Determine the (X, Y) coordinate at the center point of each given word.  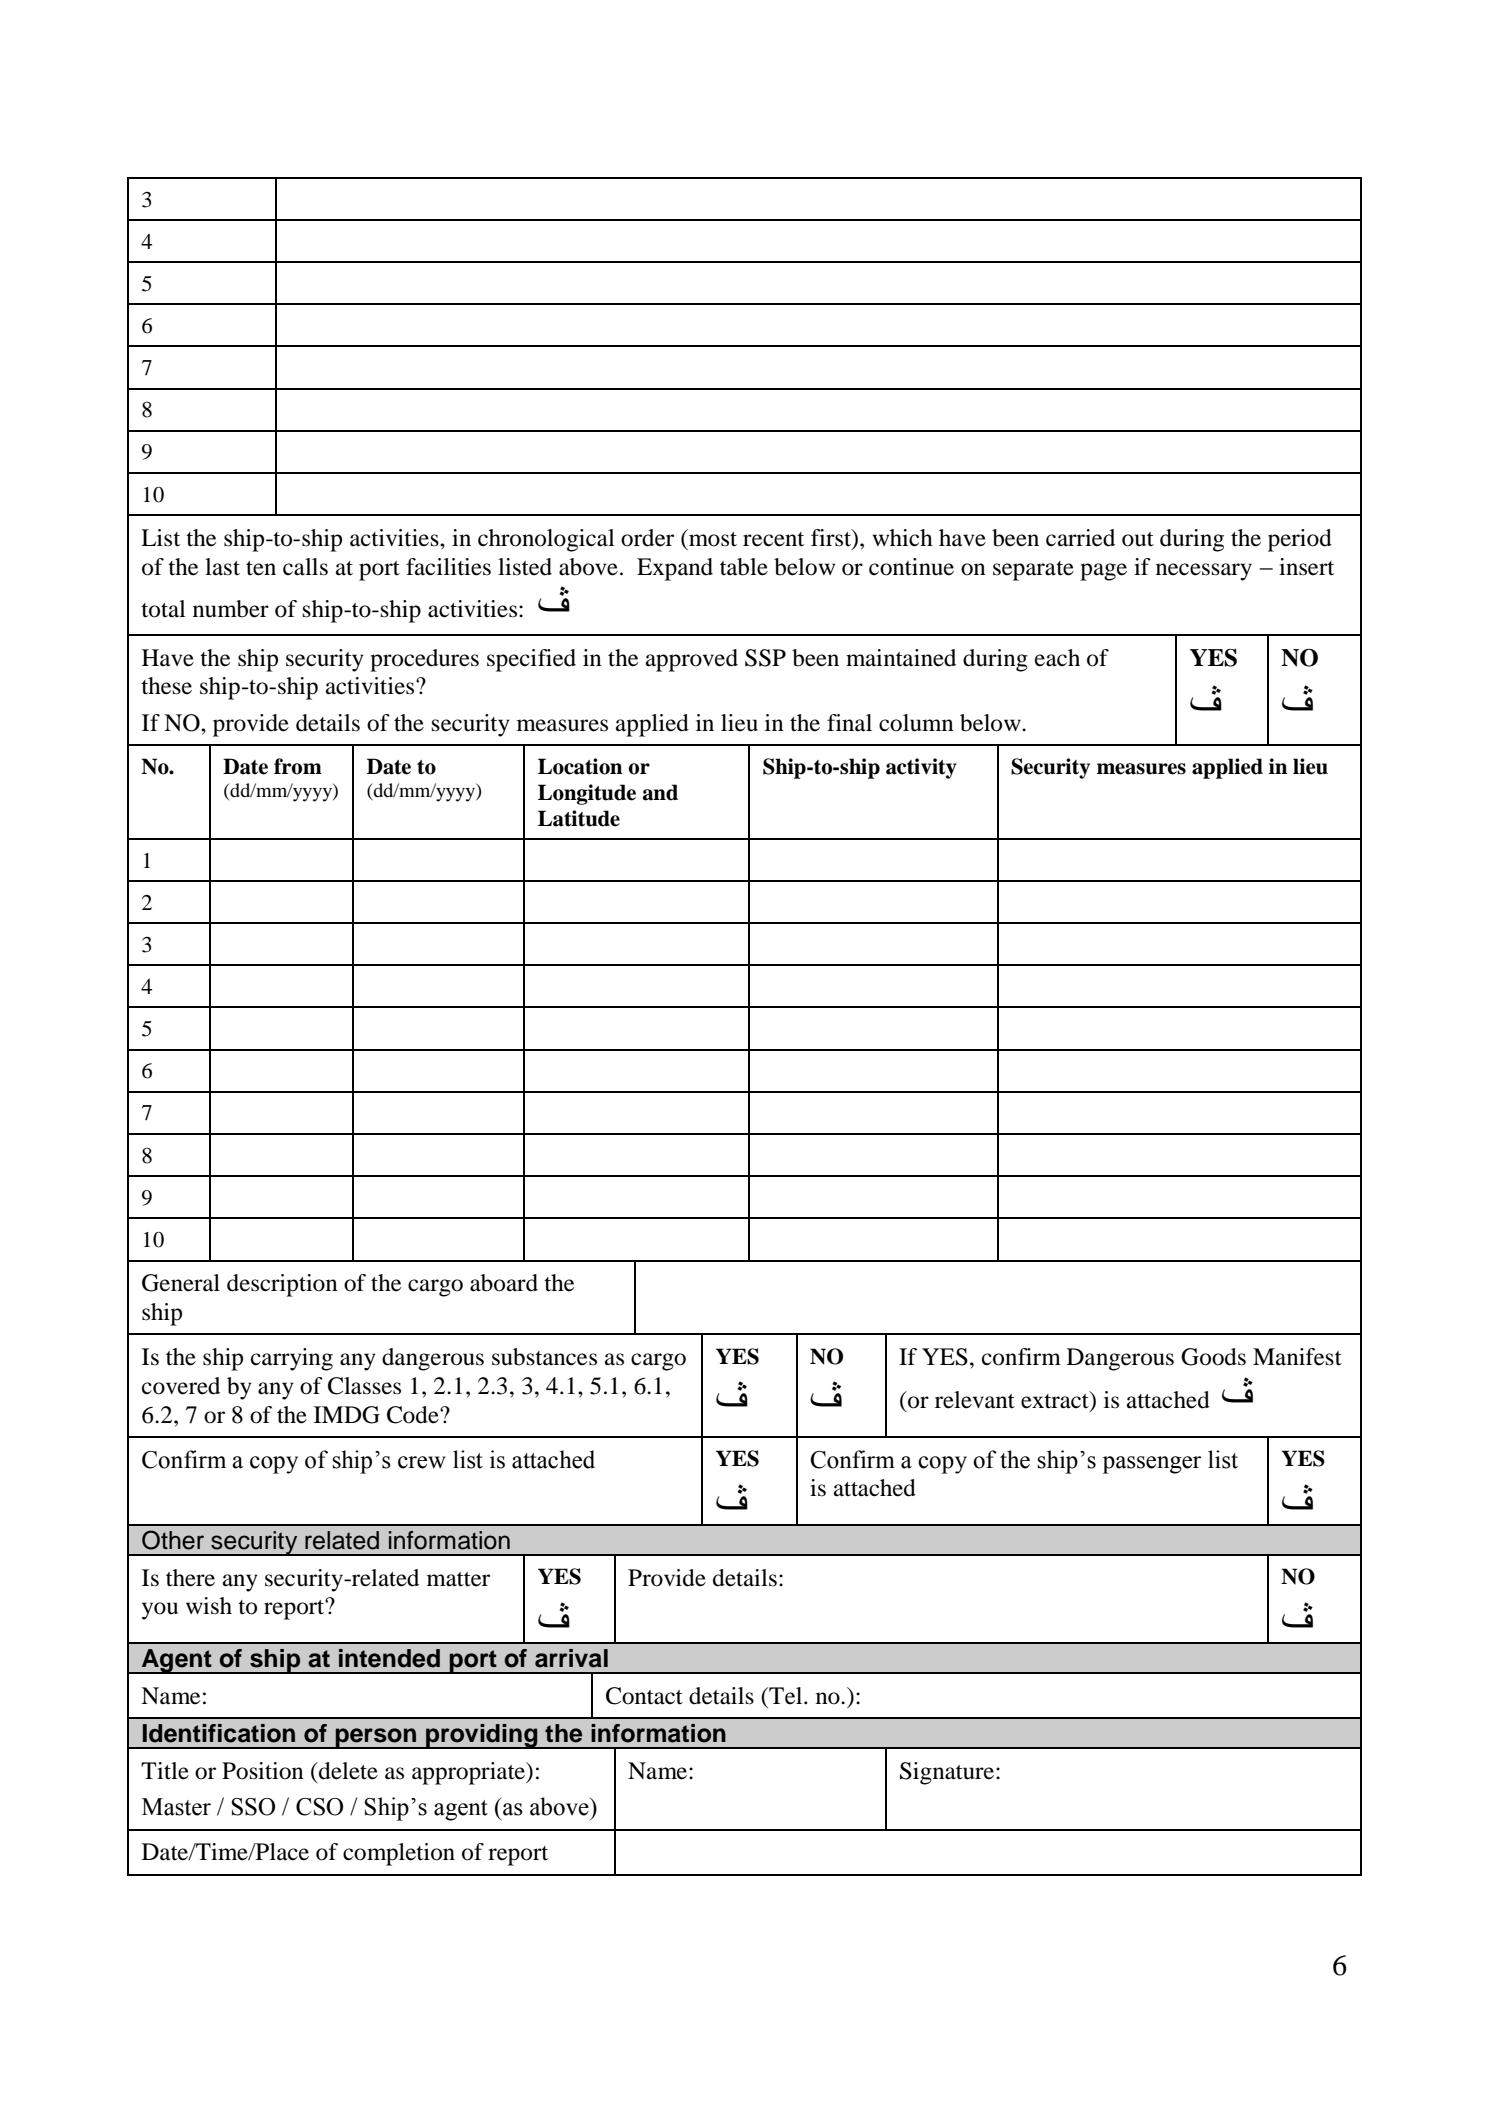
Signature (948, 1773)
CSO (319, 1807)
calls (305, 567)
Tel (786, 1696)
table (744, 567)
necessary (1204, 572)
